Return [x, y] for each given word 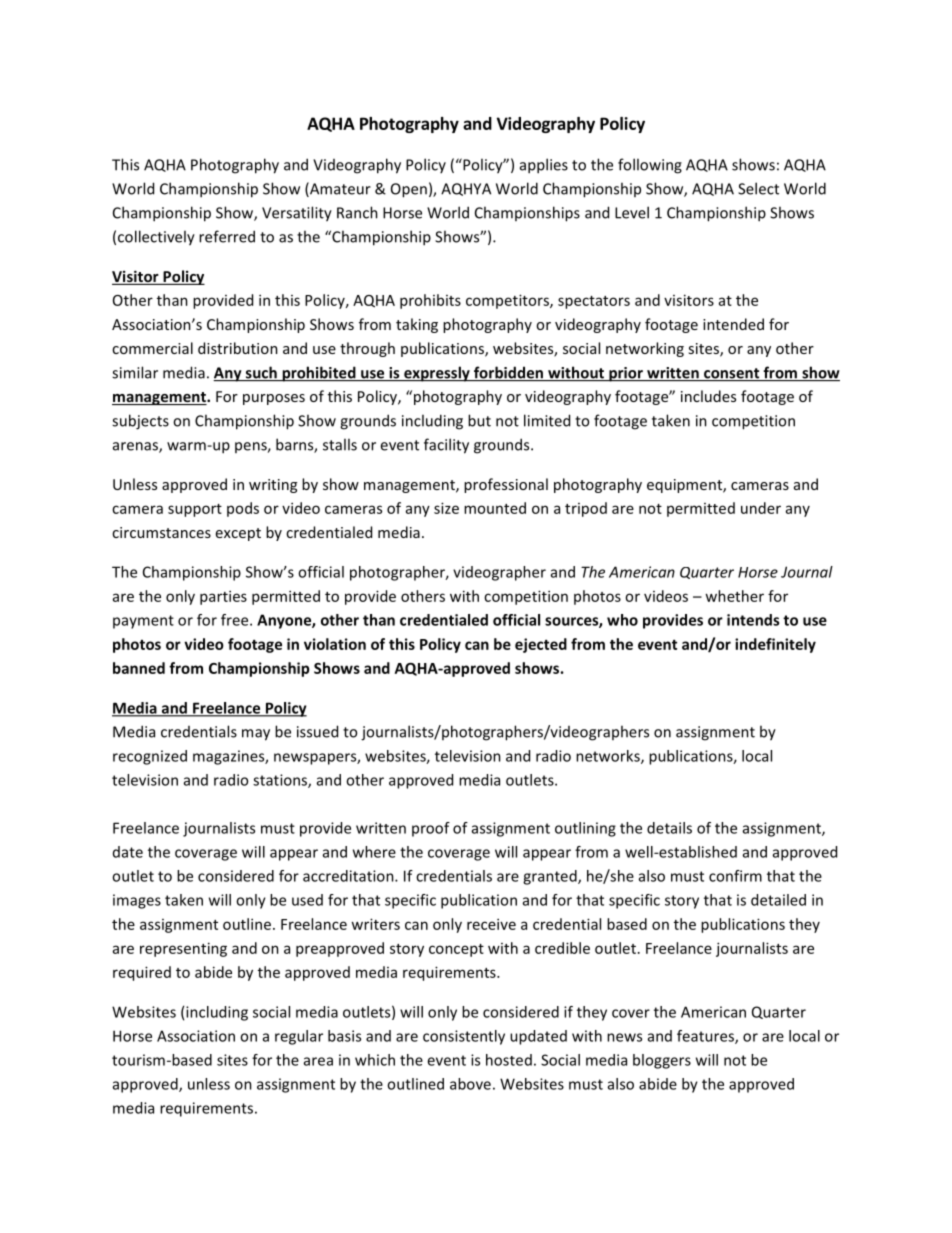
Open [409, 190]
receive [491, 924]
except [238, 534]
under [761, 508]
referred [227, 236]
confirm [735, 876]
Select [758, 188]
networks [609, 757]
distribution [238, 348]
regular [299, 1037]
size [446, 508]
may [256, 735]
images [137, 901]
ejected [541, 645]
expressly [437, 374]
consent [732, 374]
